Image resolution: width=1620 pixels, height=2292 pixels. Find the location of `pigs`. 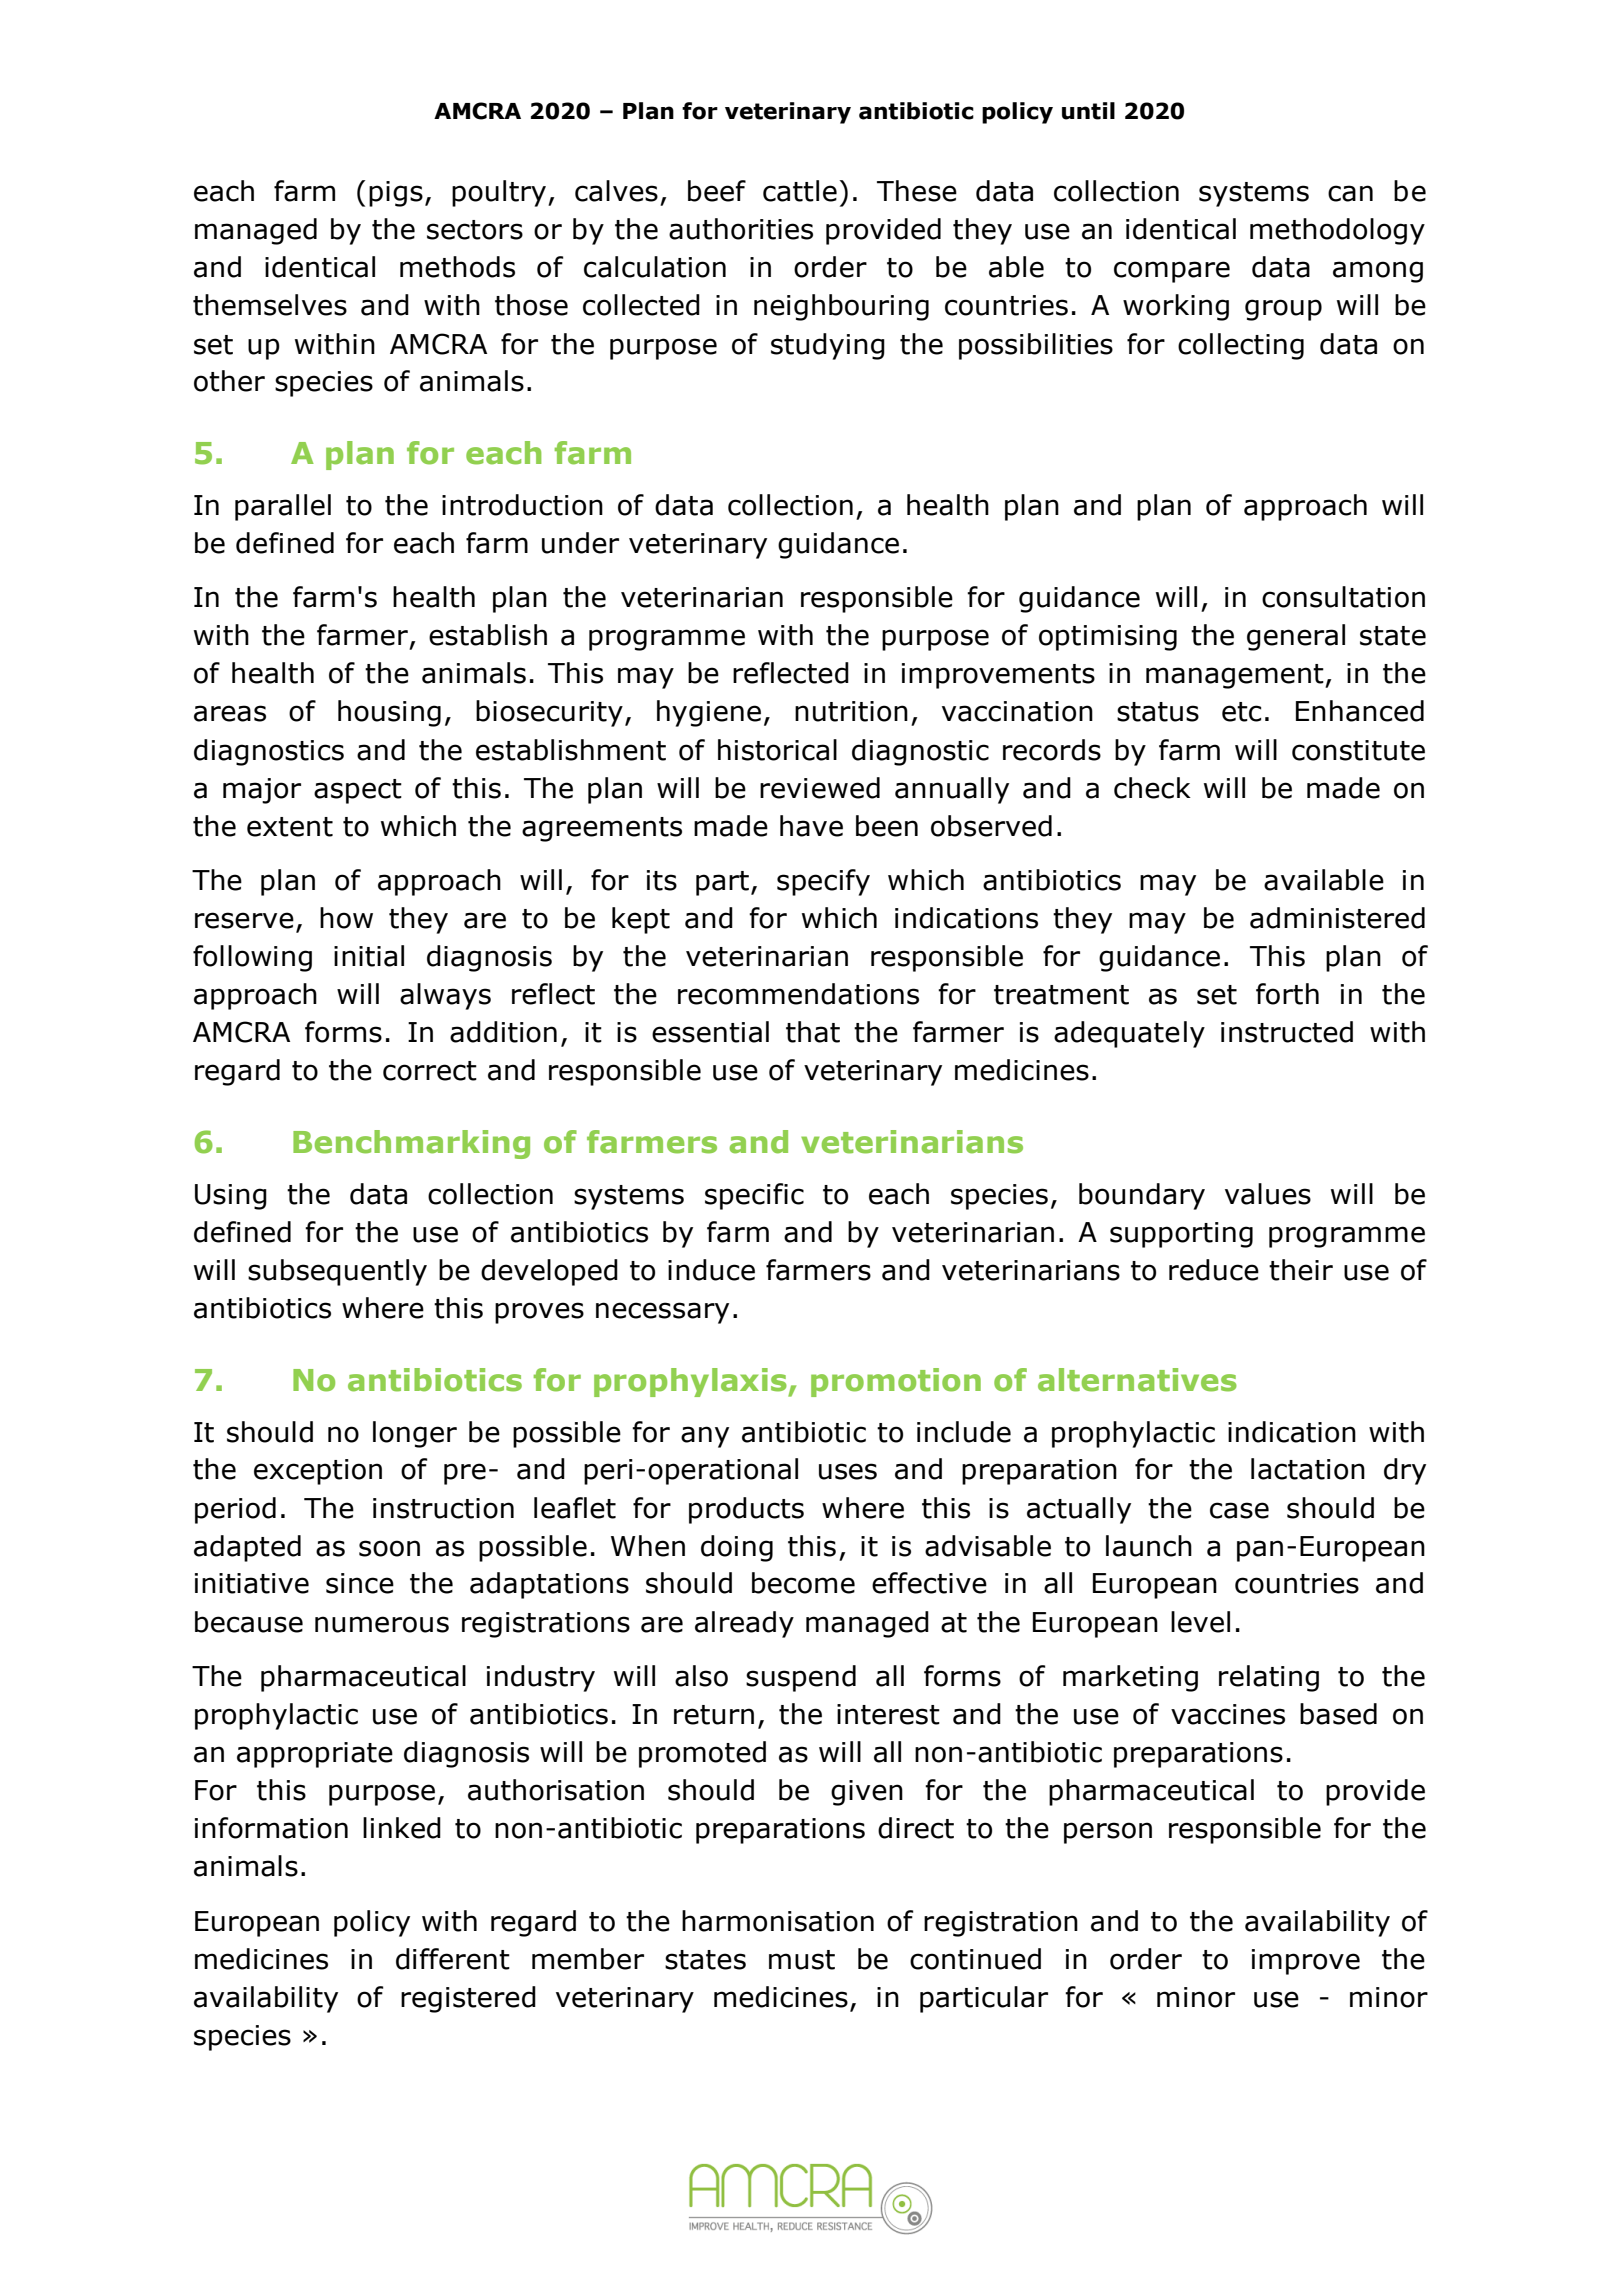

pigs is located at coordinates (396, 194).
